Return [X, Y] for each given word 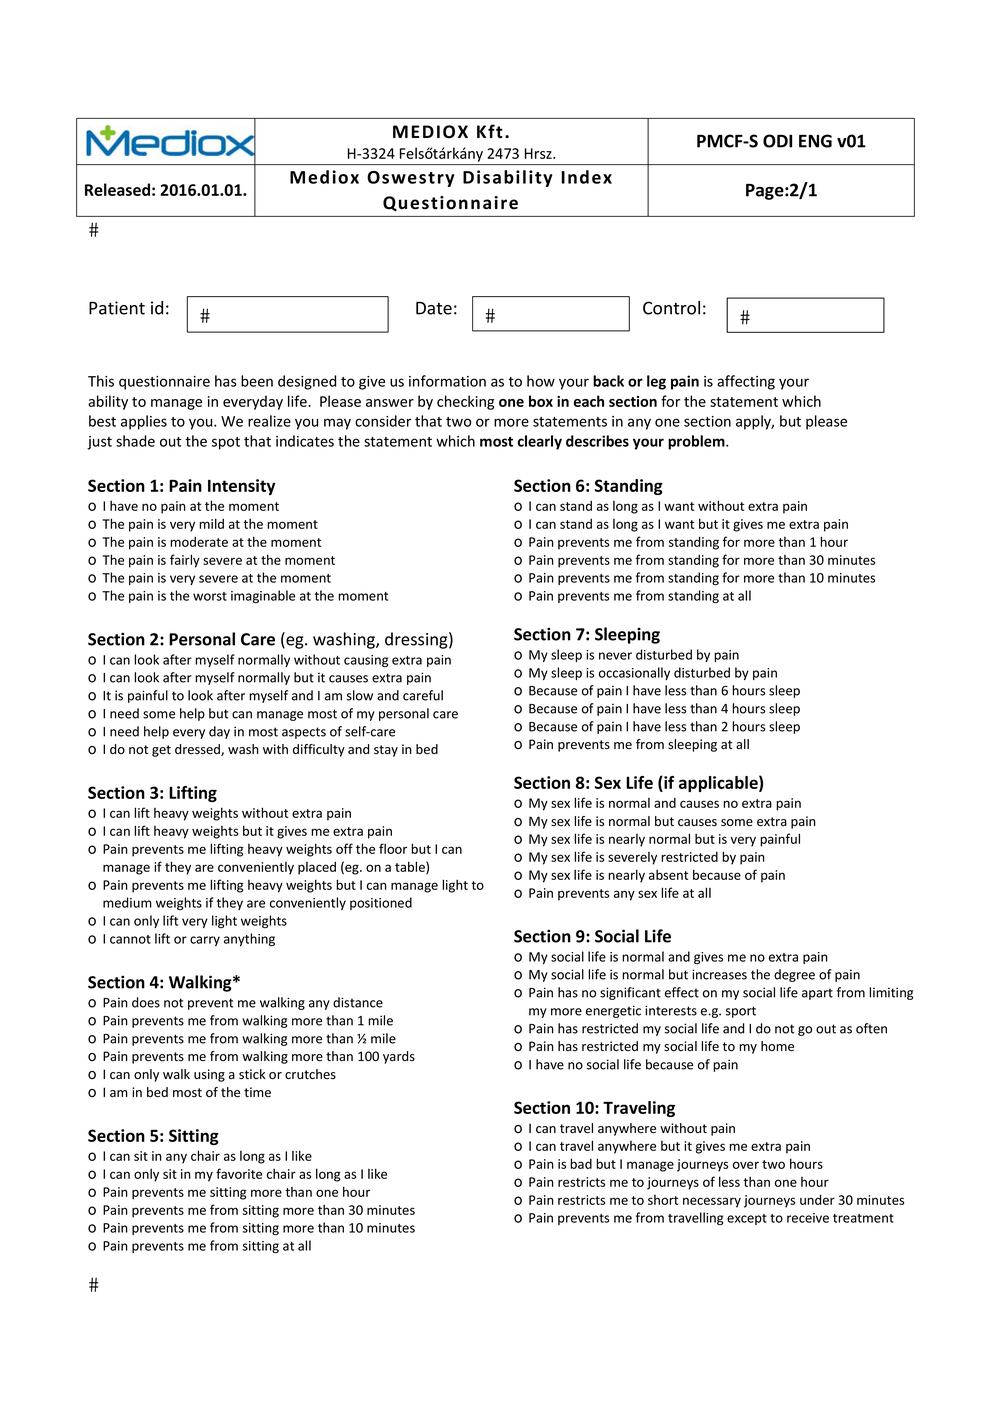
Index [586, 177]
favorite [239, 1173]
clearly [540, 442]
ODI [777, 141]
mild [211, 523]
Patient [117, 308]
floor [393, 848]
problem [697, 442]
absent [668, 874]
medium [127, 902]
